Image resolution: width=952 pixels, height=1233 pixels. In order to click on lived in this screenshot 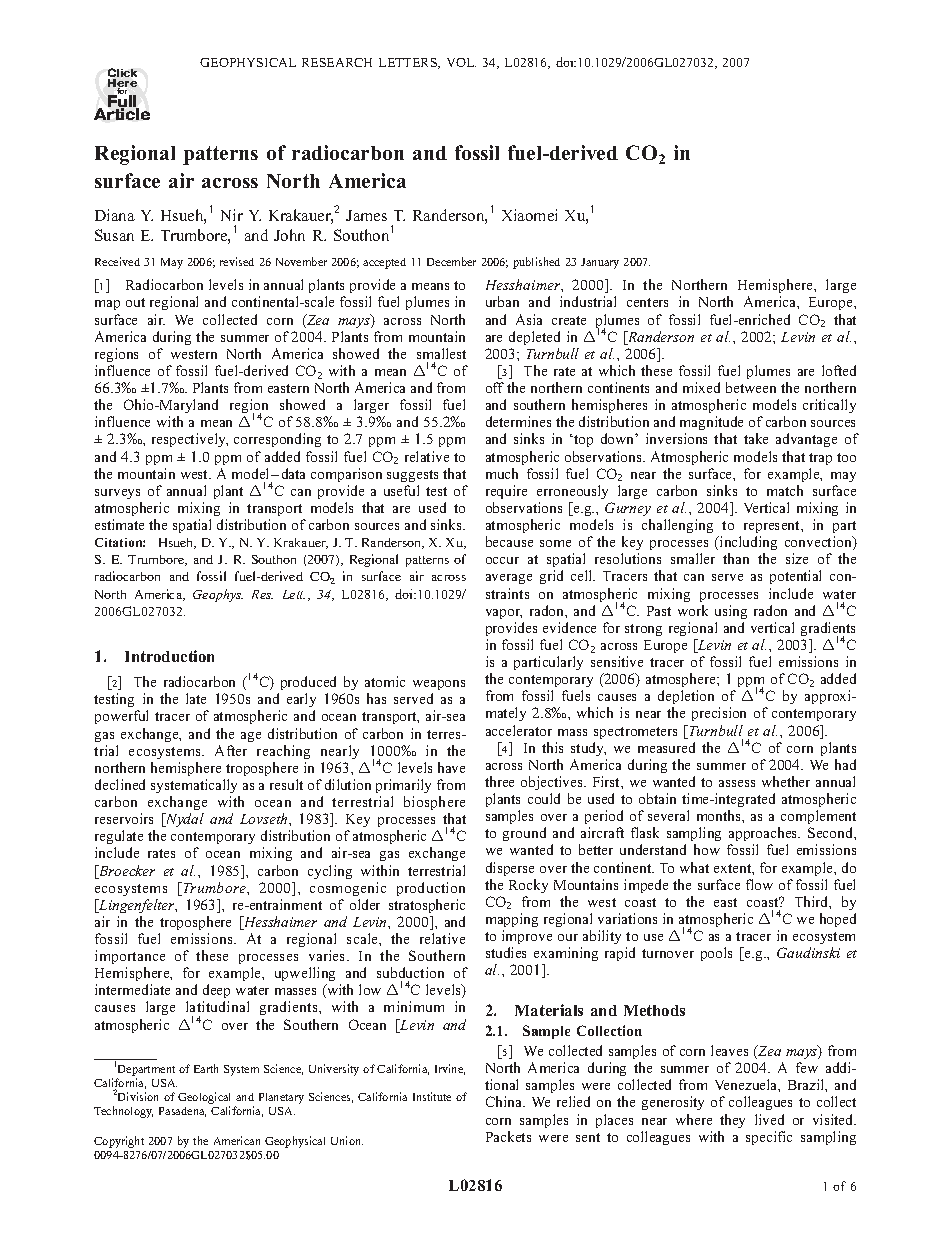, I will do `click(769, 1119)`.
